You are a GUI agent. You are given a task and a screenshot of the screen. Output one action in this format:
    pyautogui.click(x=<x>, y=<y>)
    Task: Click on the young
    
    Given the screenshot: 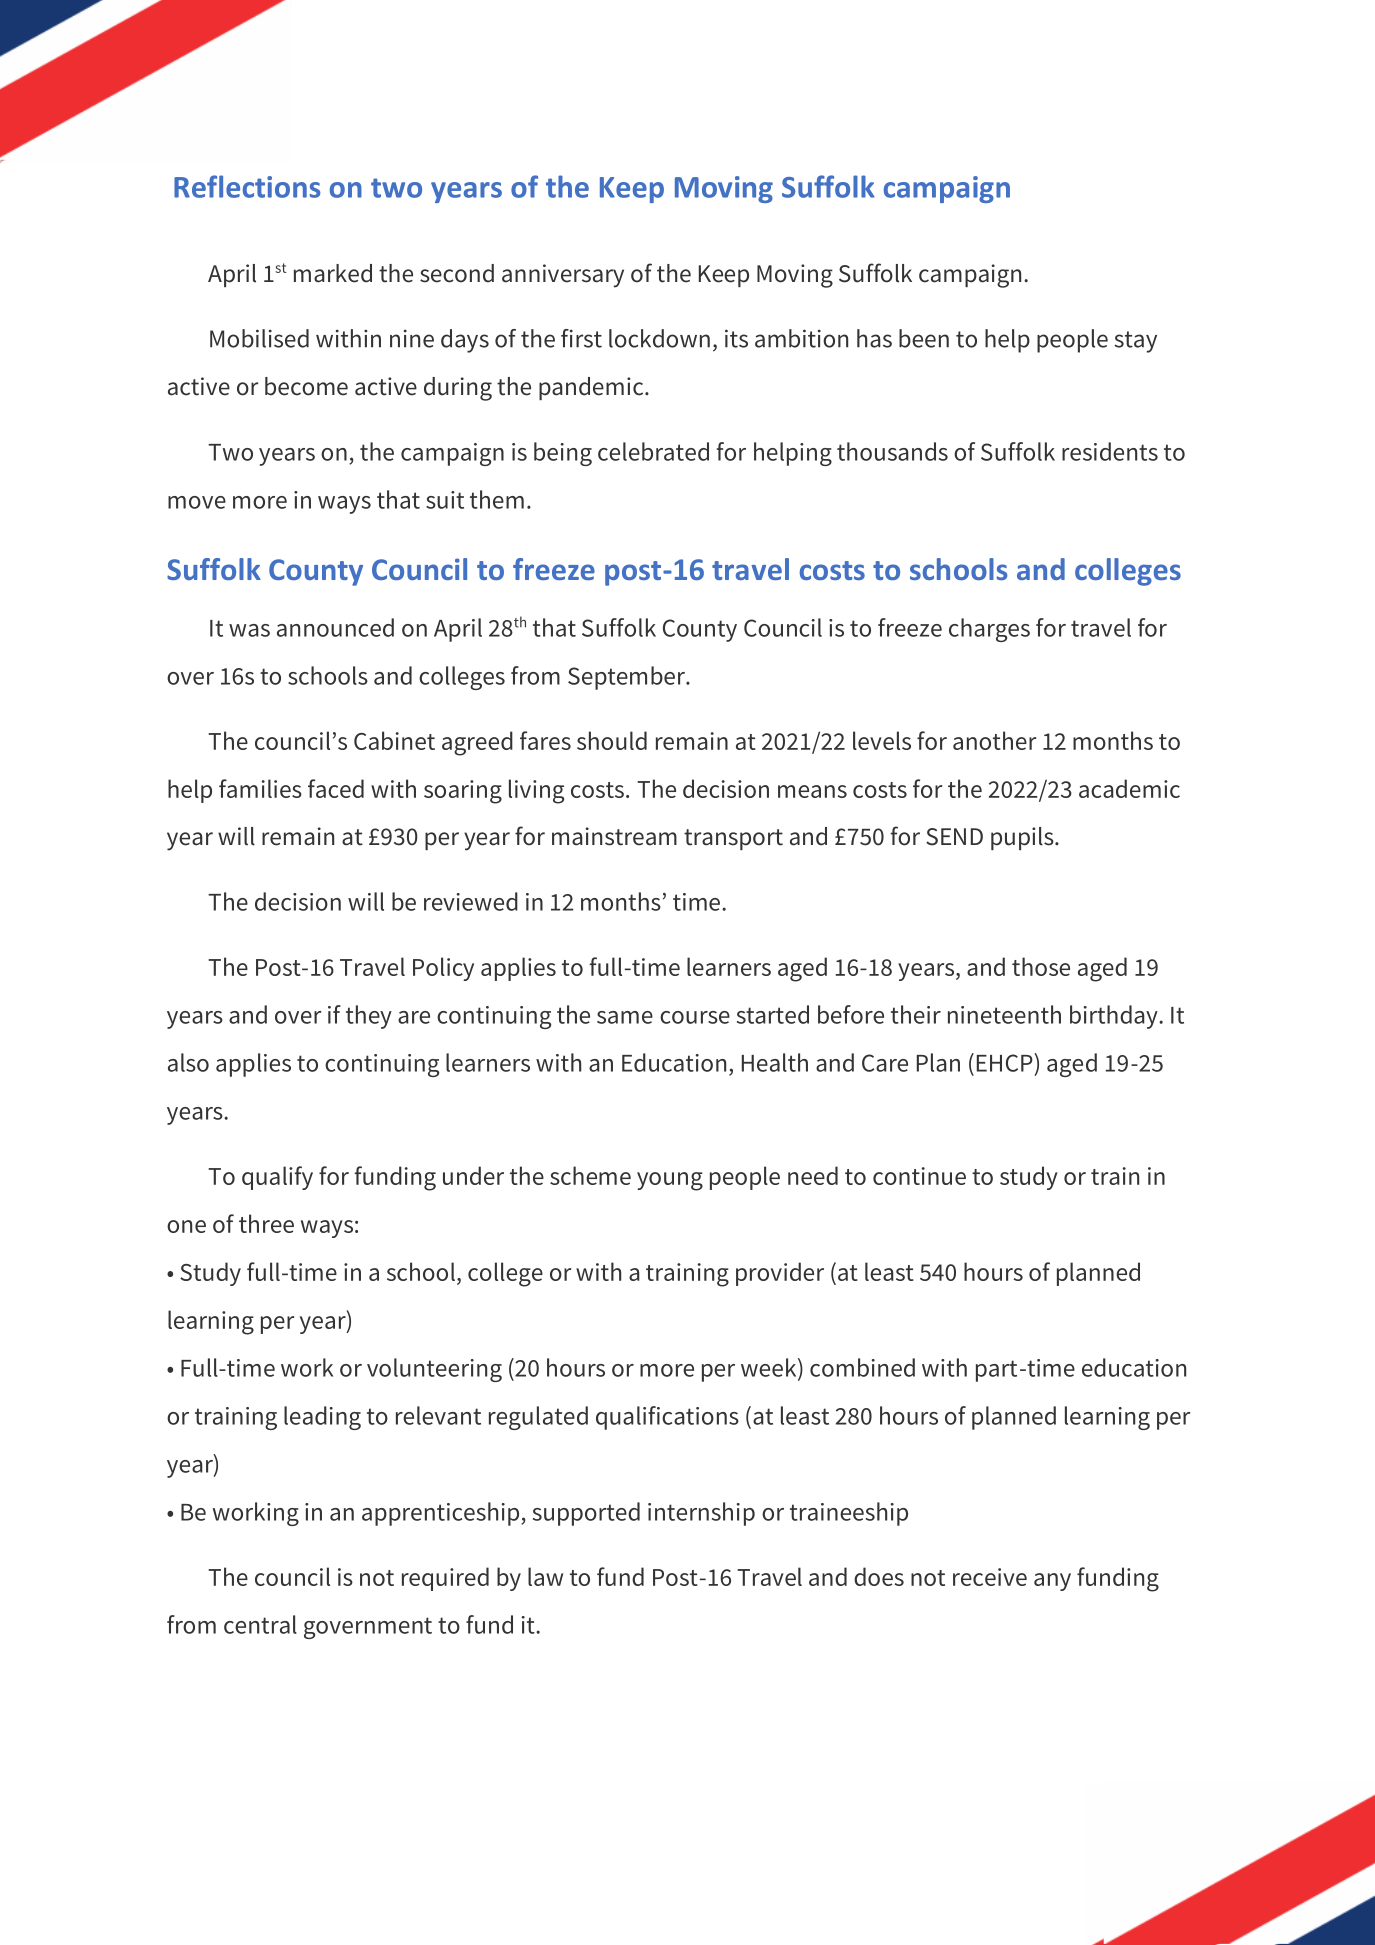 What is the action you would take?
    pyautogui.click(x=670, y=1181)
